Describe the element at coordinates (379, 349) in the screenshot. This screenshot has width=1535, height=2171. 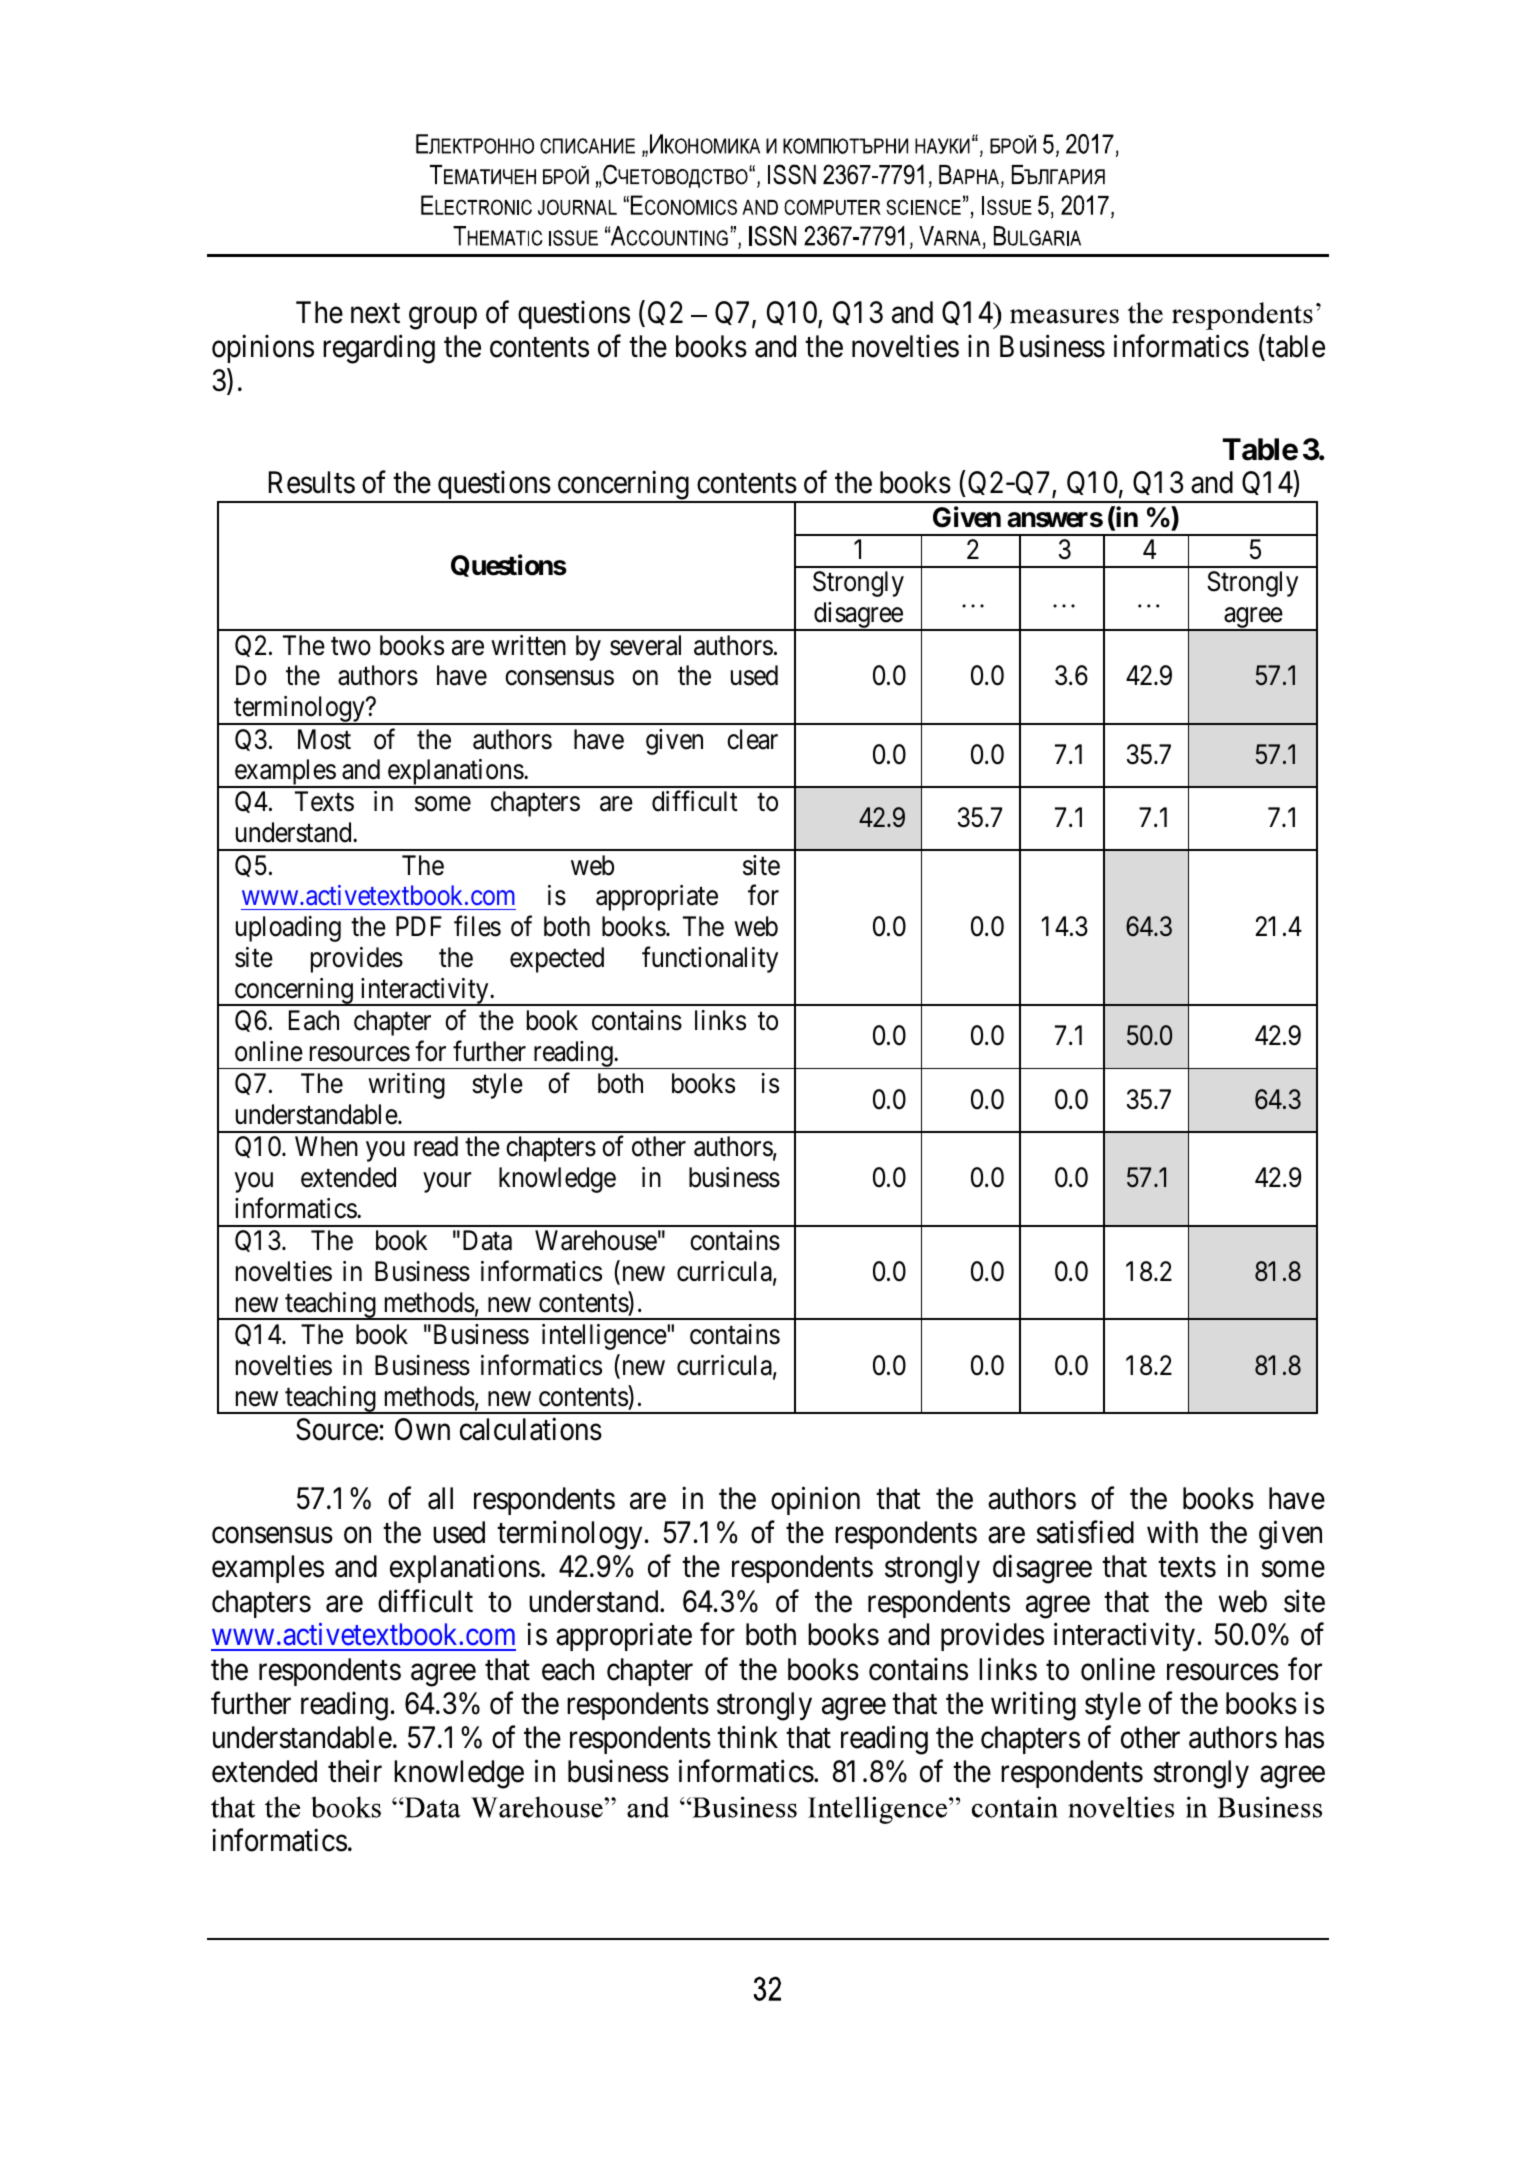
I see `regarding` at that location.
